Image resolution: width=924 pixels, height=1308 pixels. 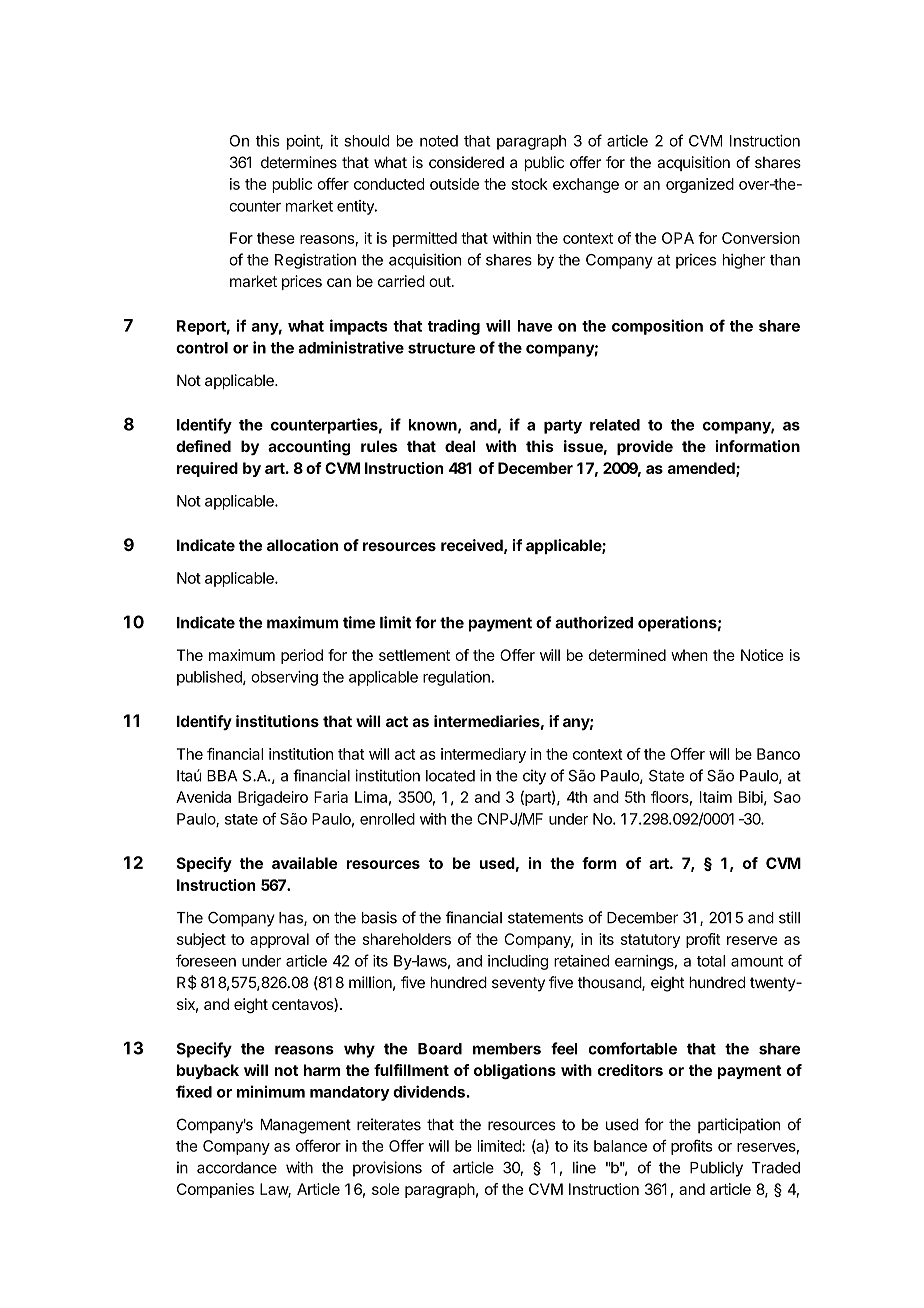 I want to click on allocation, so click(x=302, y=545).
